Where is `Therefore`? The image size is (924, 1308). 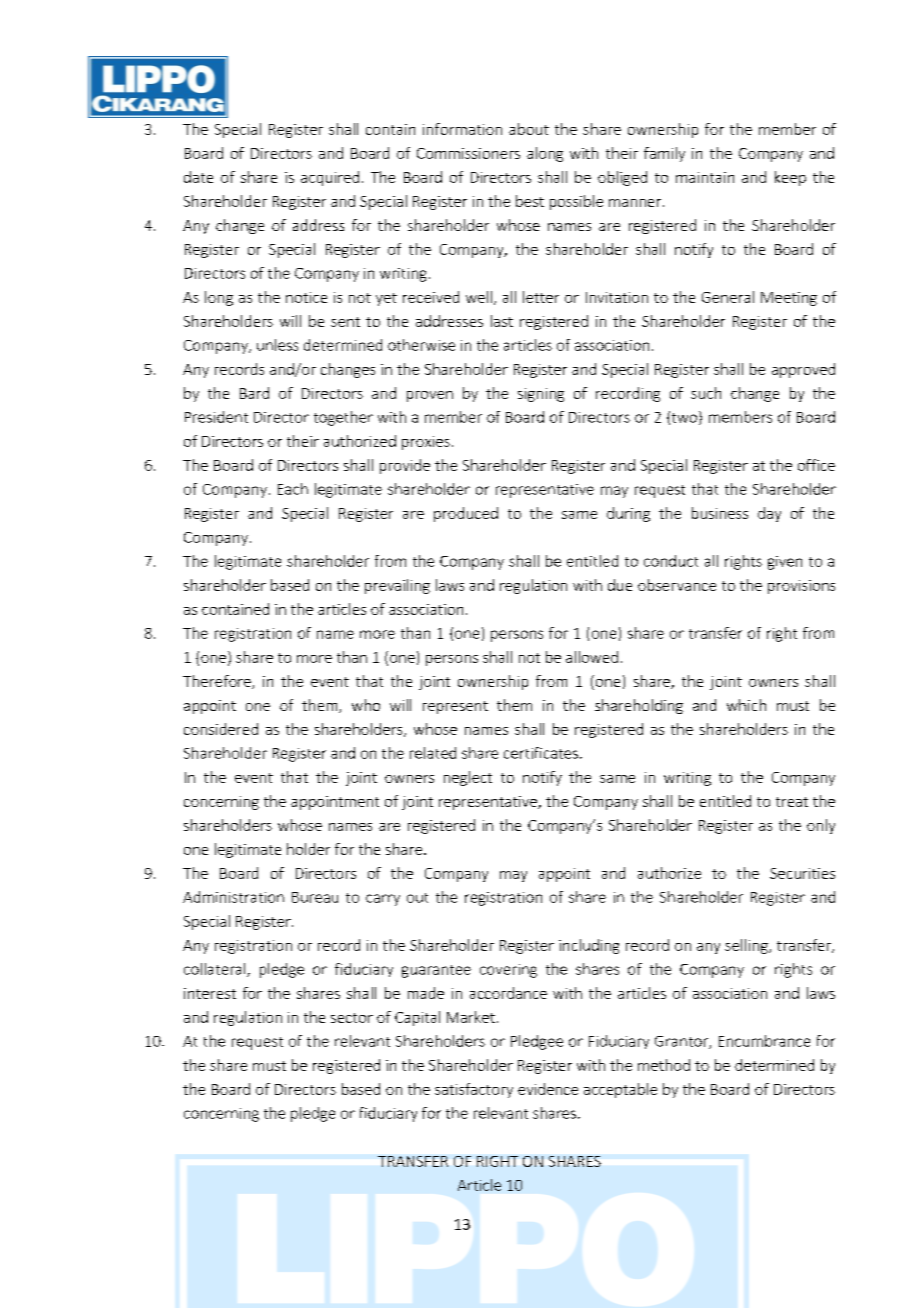 Therefore is located at coordinates (218, 682).
